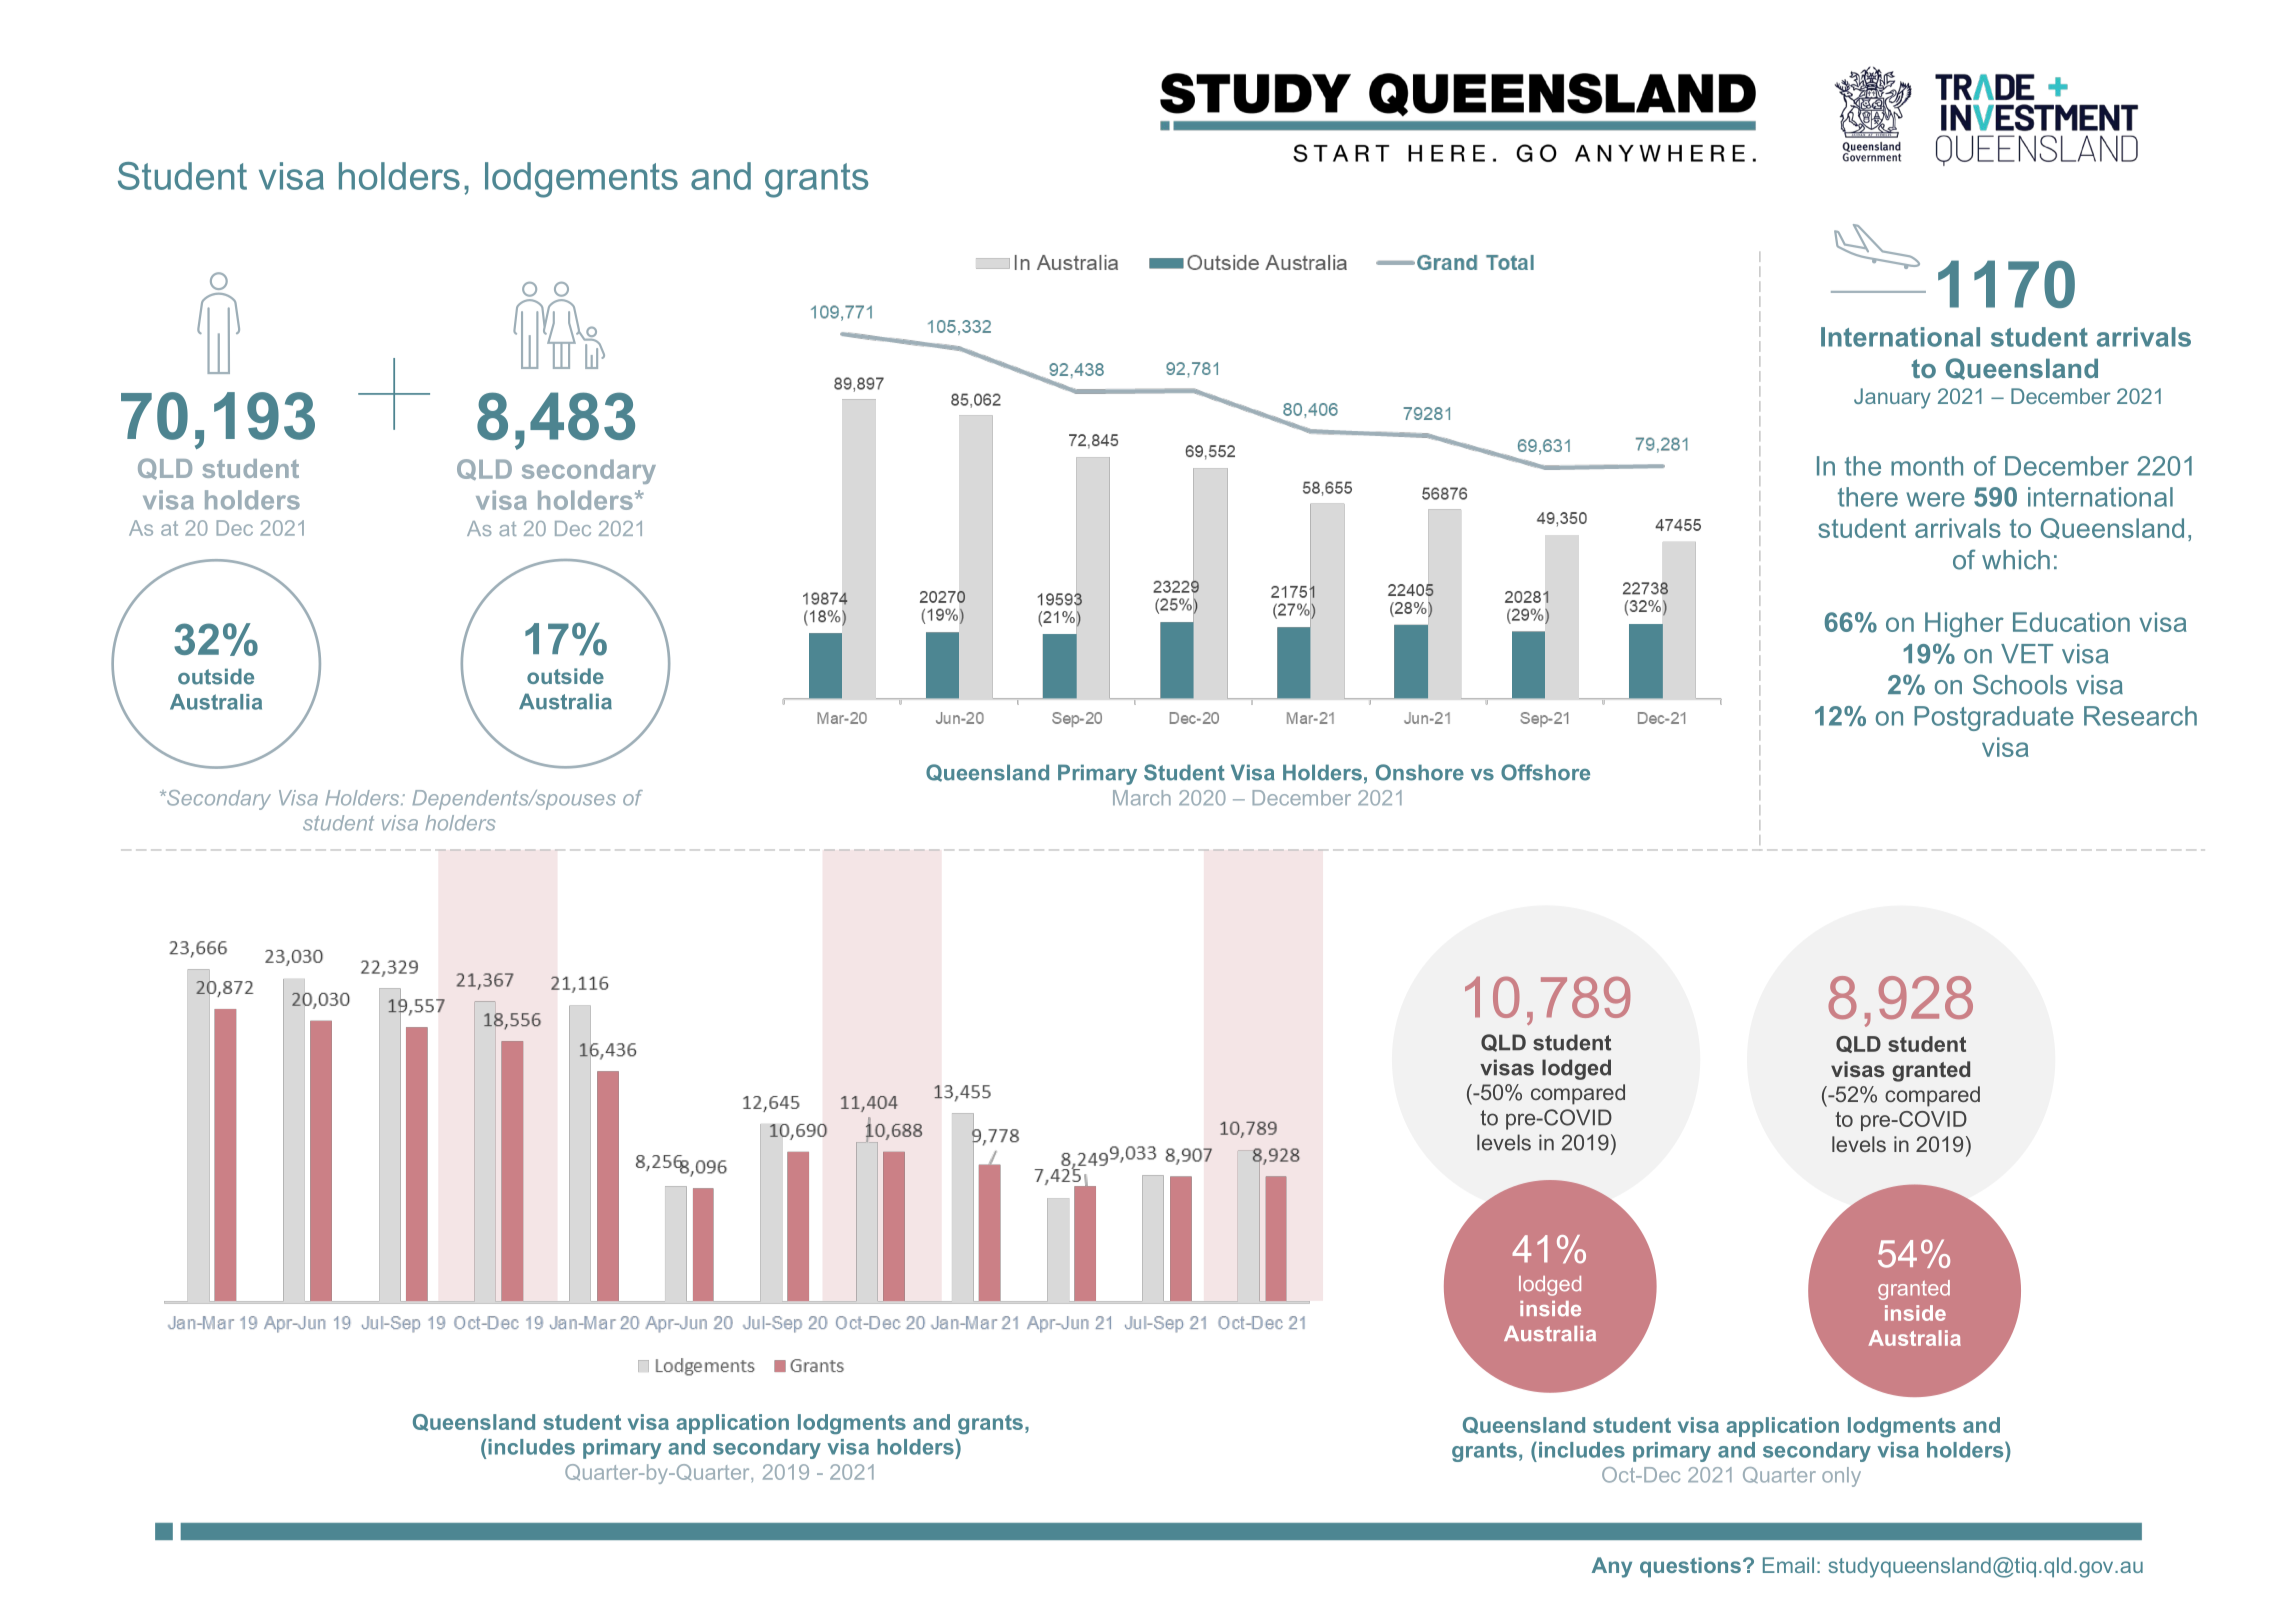 Image resolution: width=2288 pixels, height=1618 pixels. I want to click on month, so click(1927, 466).
